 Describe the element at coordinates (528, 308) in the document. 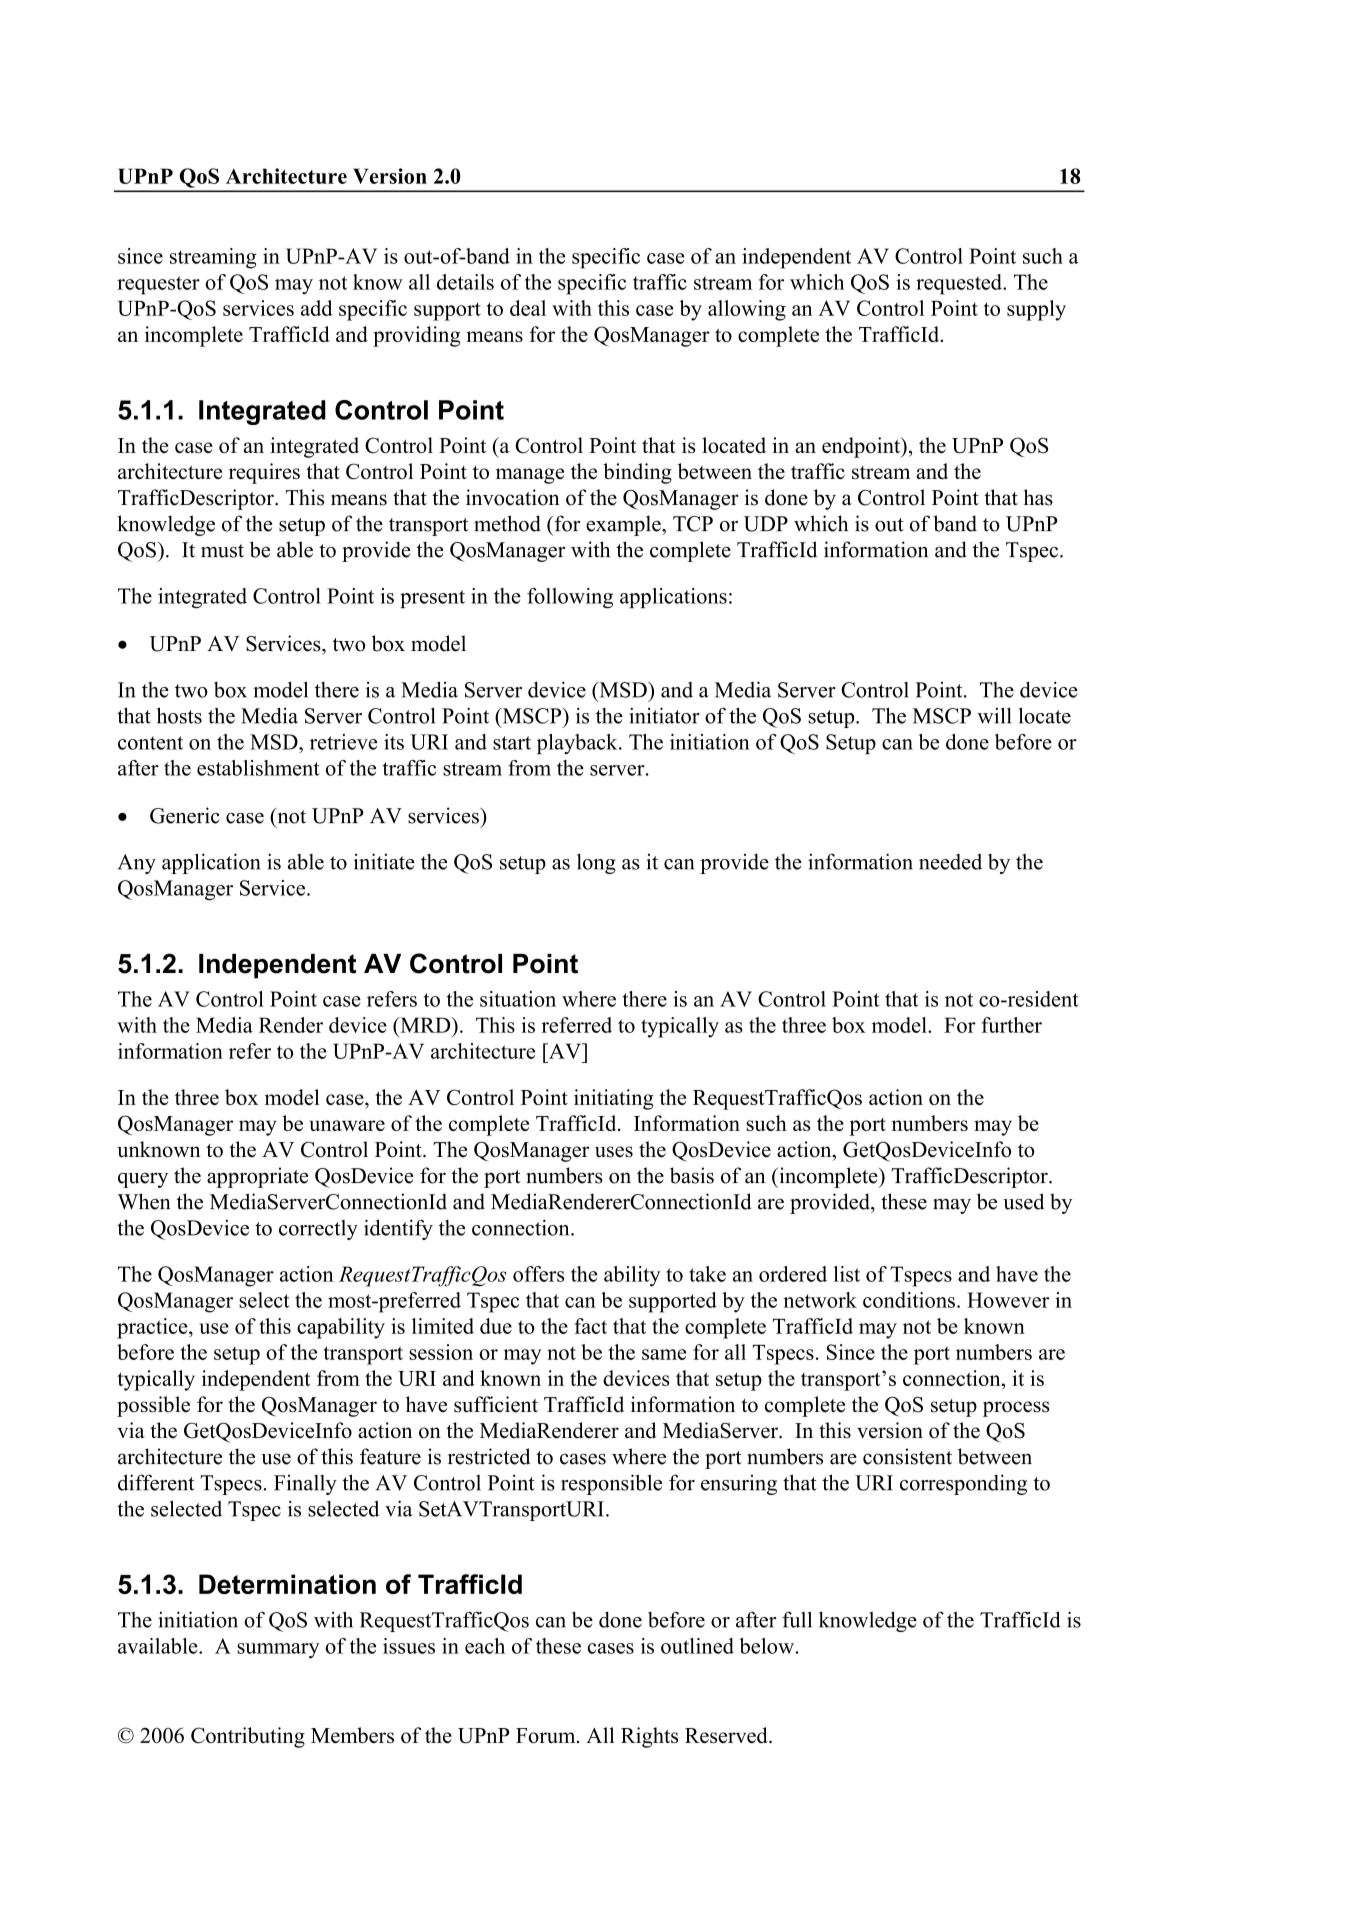

I see `deal` at that location.
